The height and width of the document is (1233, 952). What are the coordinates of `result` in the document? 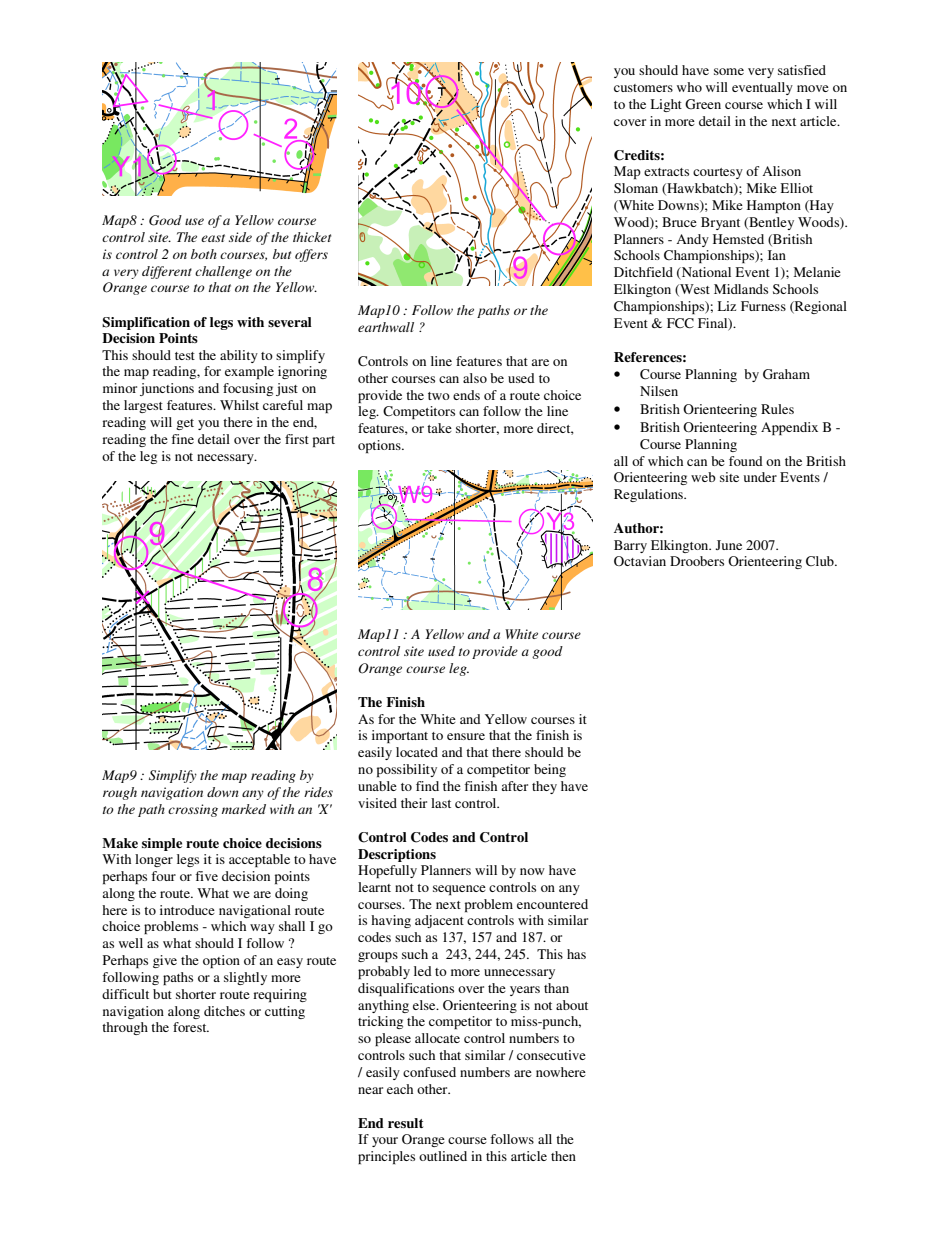 It's located at (405, 1123).
